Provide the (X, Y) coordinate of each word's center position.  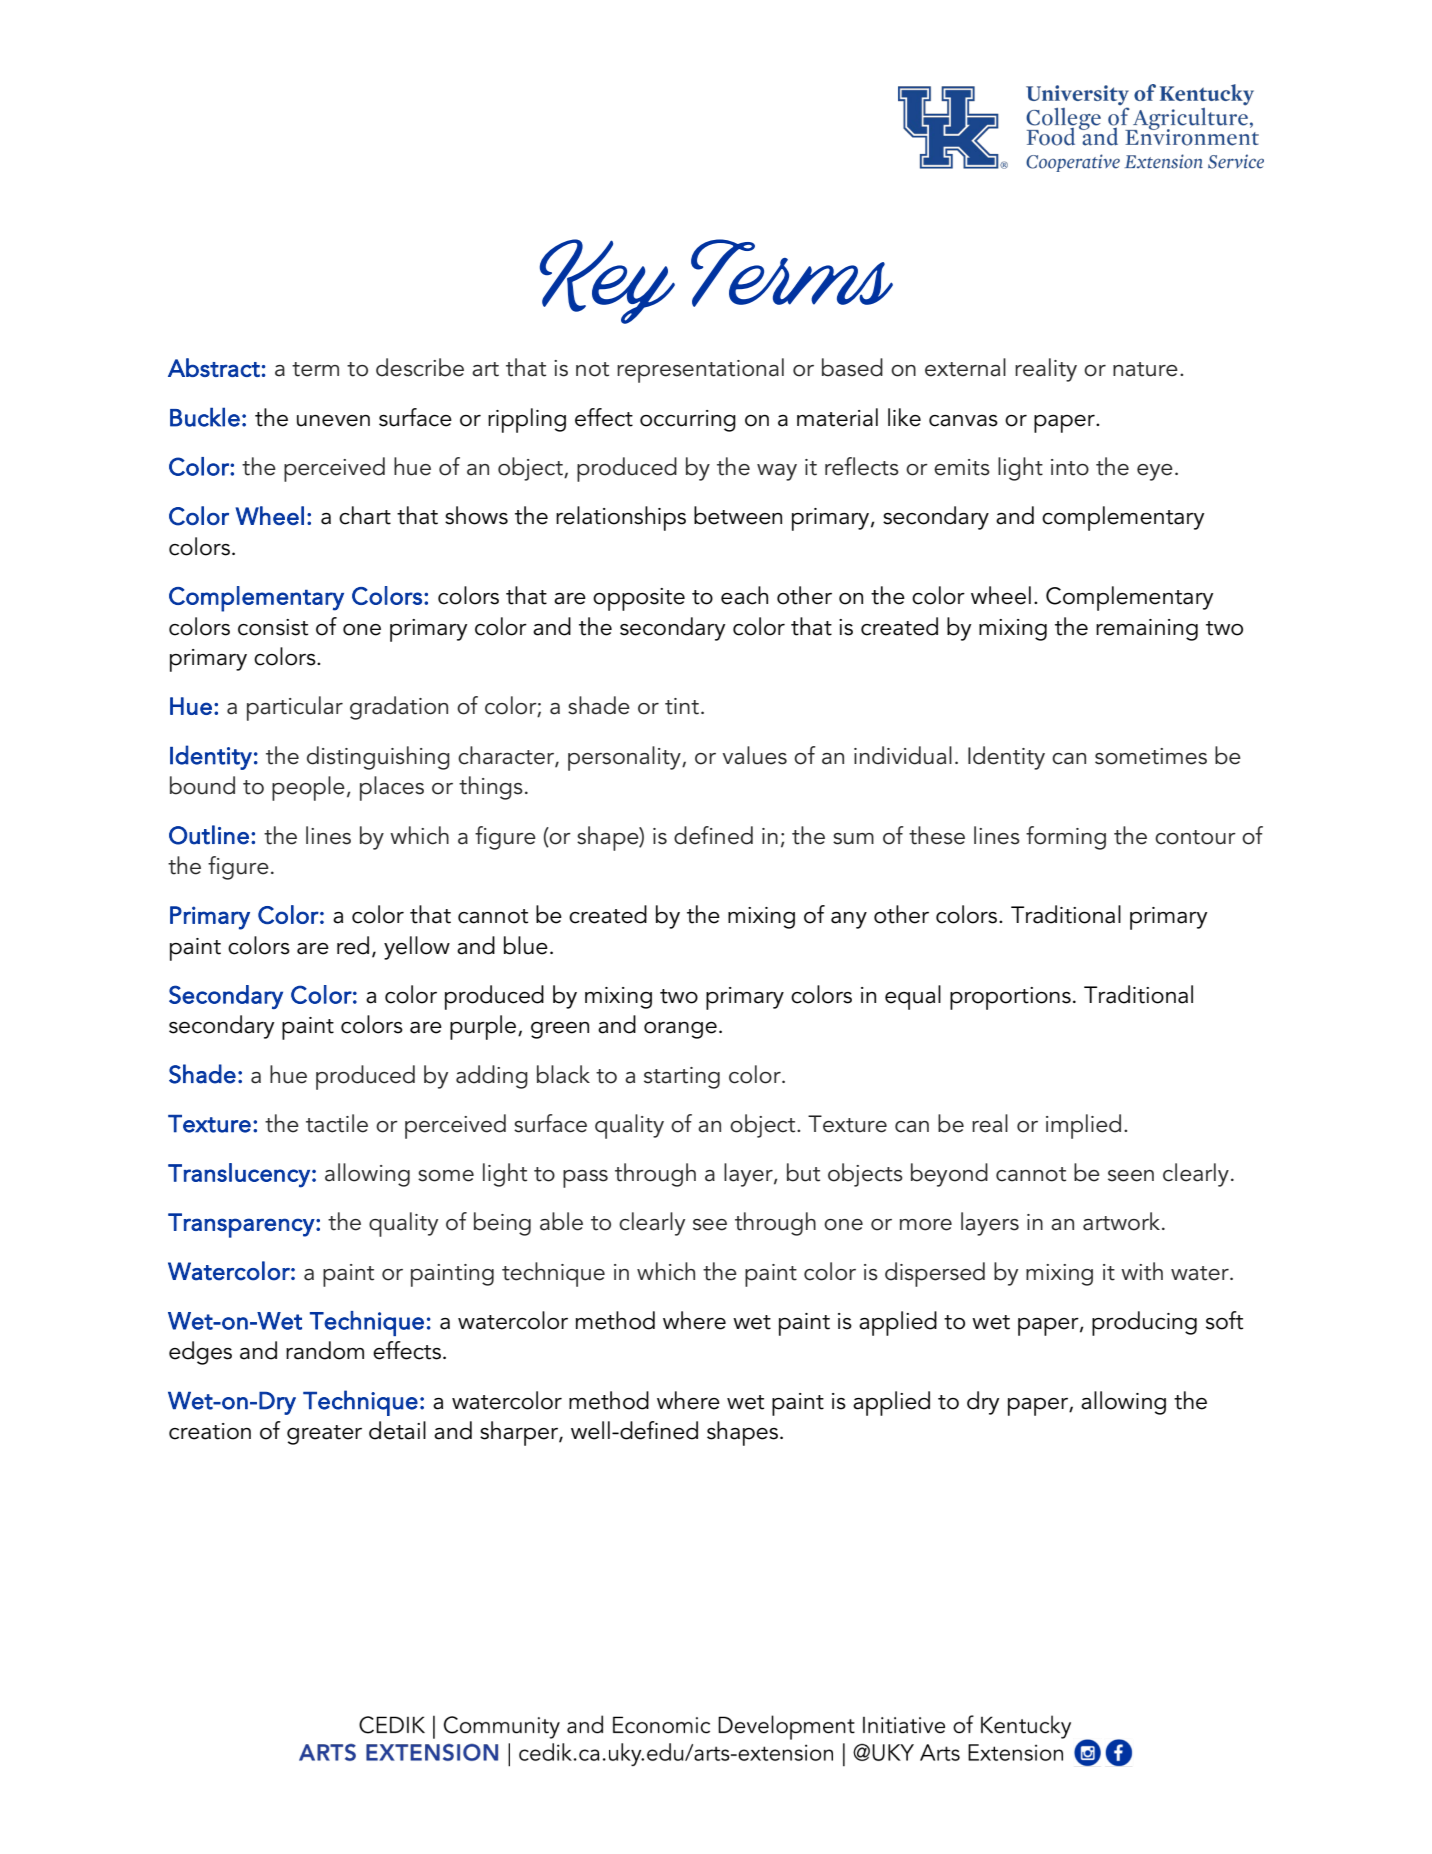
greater (324, 1435)
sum (853, 839)
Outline (209, 835)
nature (1145, 369)
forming (1066, 838)
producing (1144, 1323)
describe (420, 367)
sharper (520, 1433)
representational (700, 370)
